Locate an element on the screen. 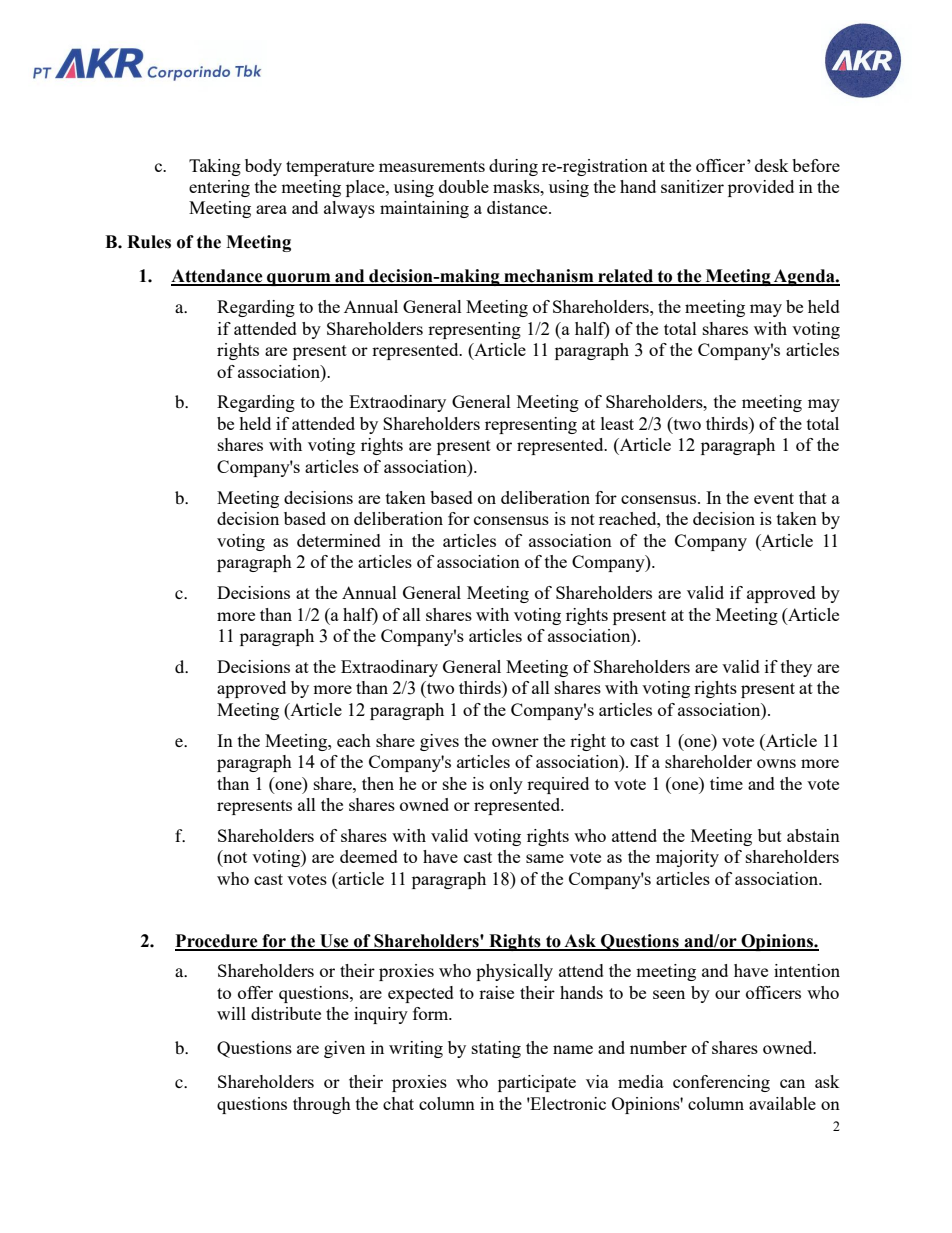 This screenshot has width=952, height=1233. double is located at coordinates (464, 186).
